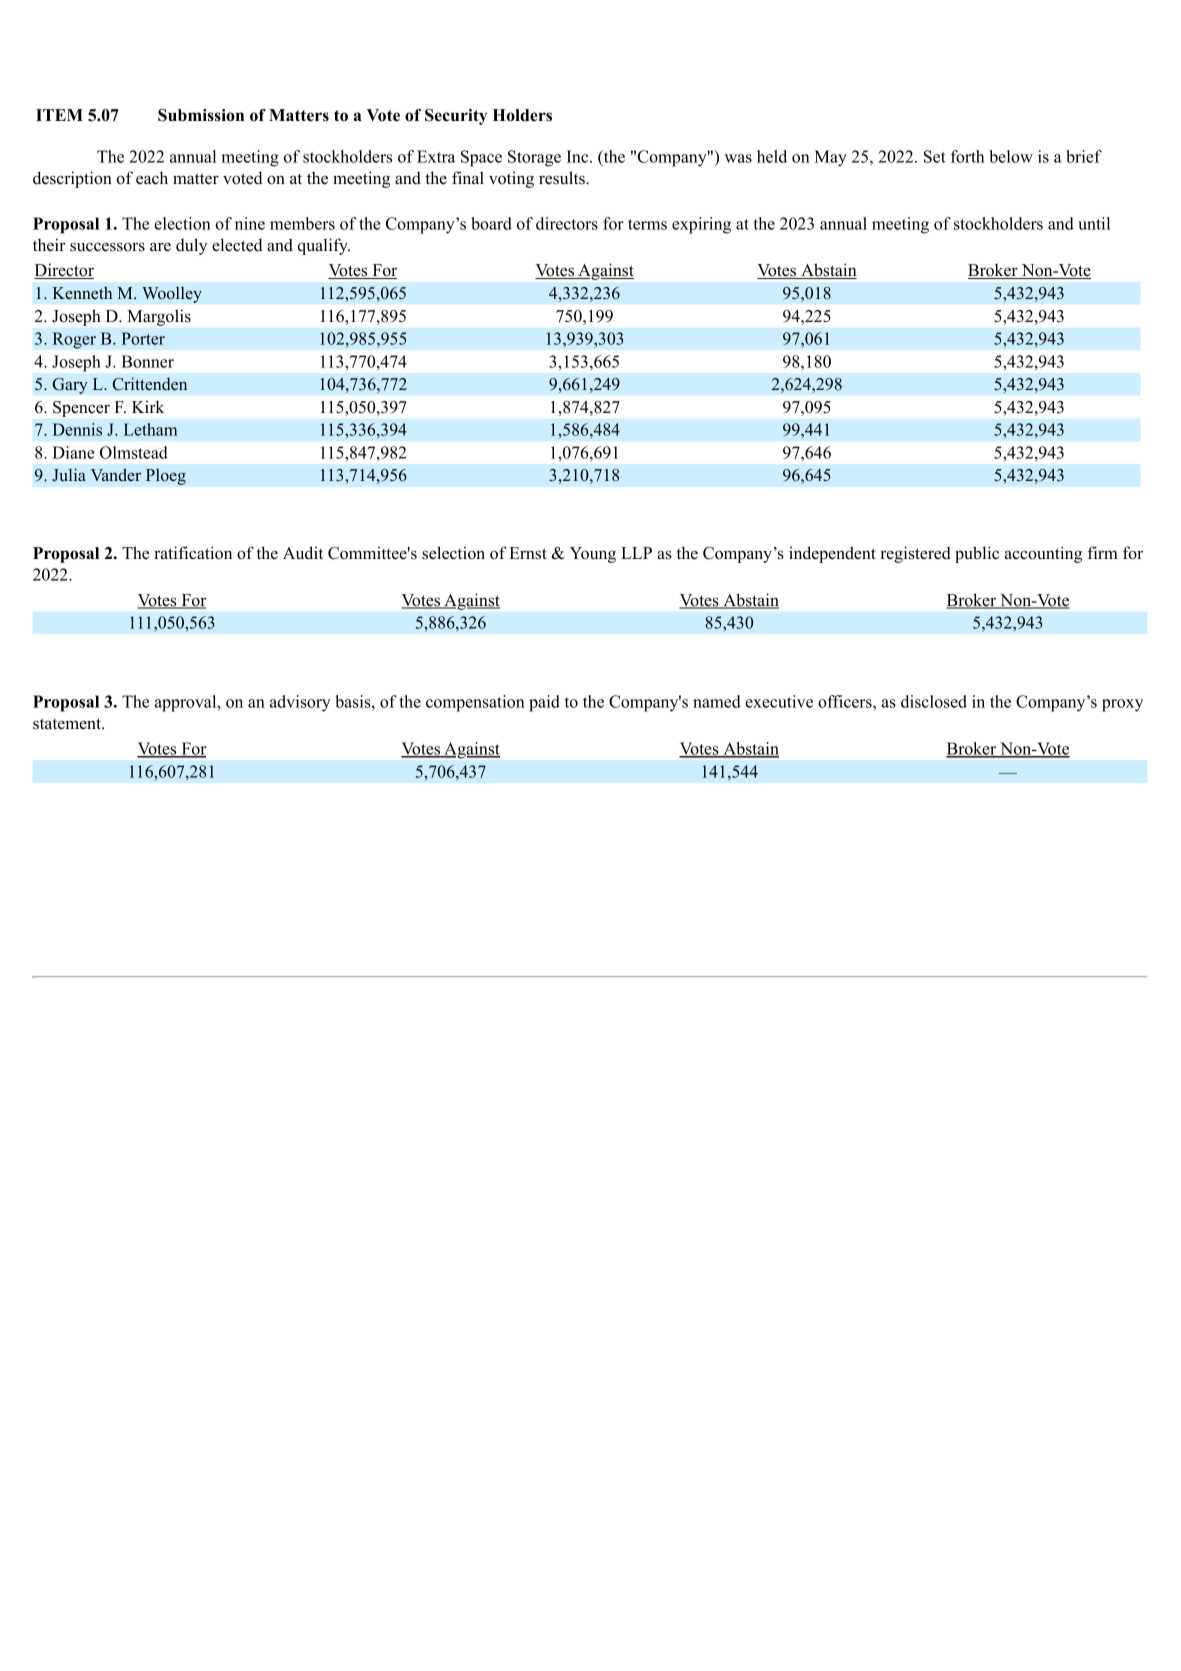 The width and height of the document is (1181, 1671). Describe the element at coordinates (579, 156) in the document. I see `Inc` at that location.
